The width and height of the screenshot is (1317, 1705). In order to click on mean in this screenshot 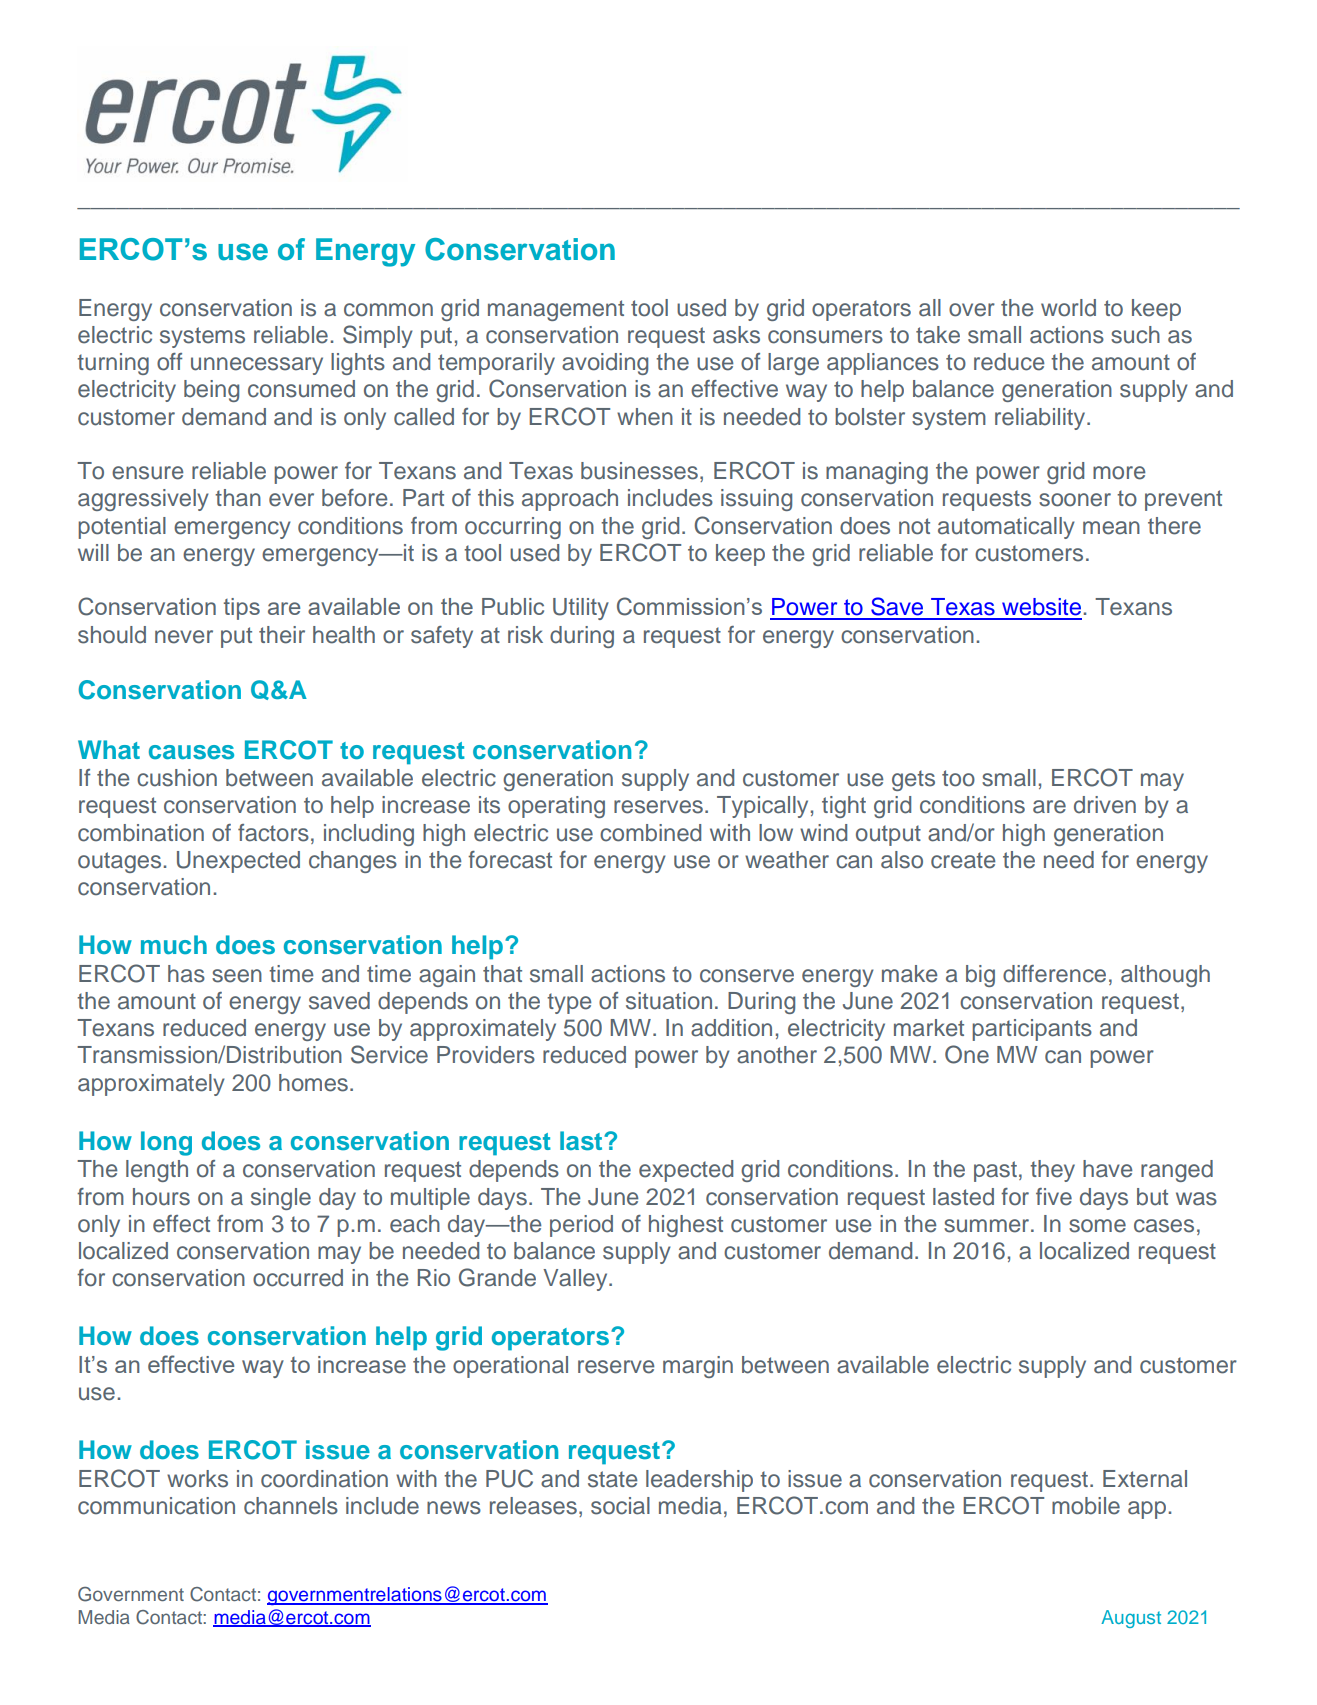, I will do `click(1111, 528)`.
